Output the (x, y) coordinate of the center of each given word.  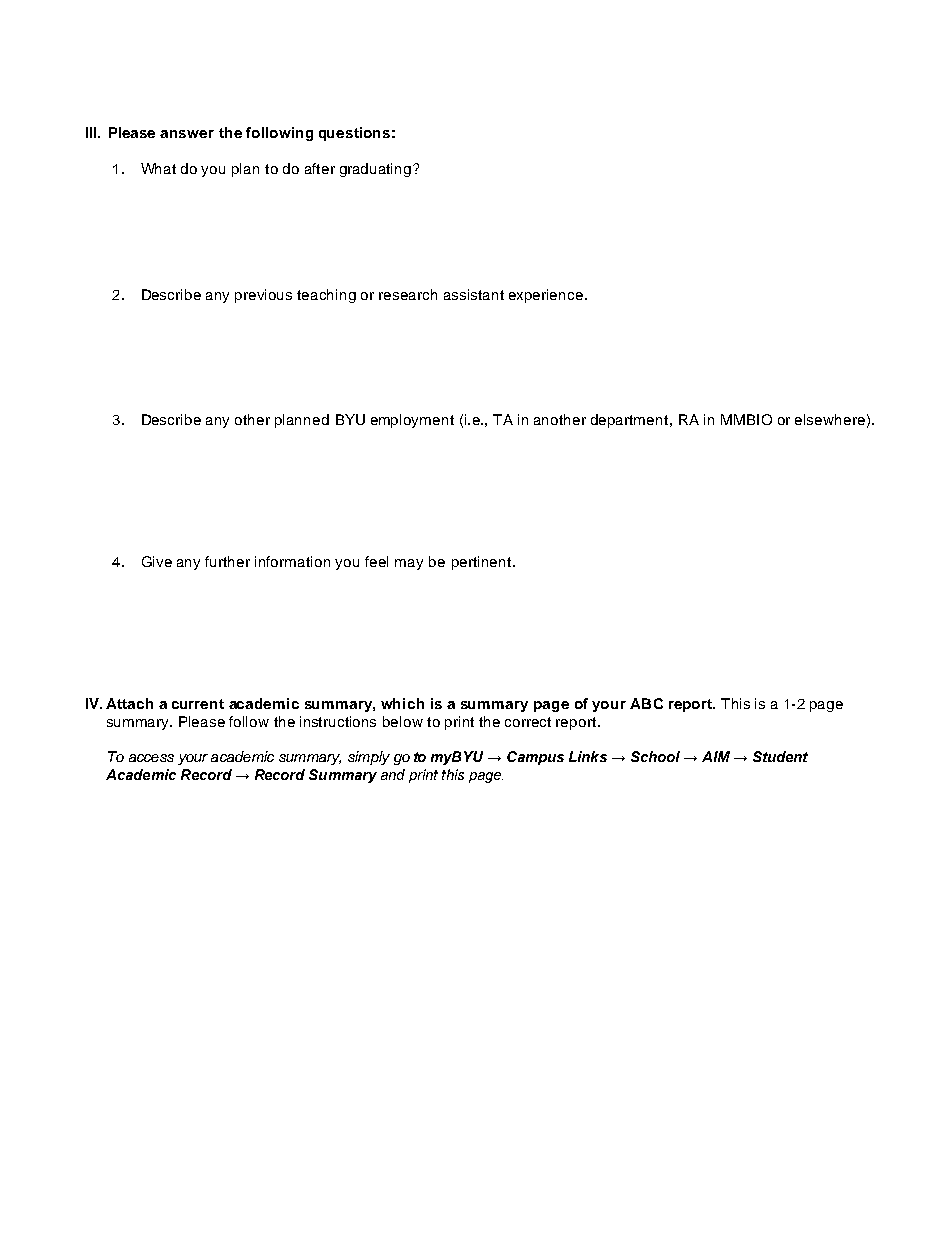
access (151, 758)
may (409, 564)
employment (412, 421)
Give (157, 561)
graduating (377, 170)
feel (376, 561)
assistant (474, 294)
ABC (646, 703)
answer (187, 134)
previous (263, 296)
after (320, 168)
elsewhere (830, 419)
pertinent (483, 563)
